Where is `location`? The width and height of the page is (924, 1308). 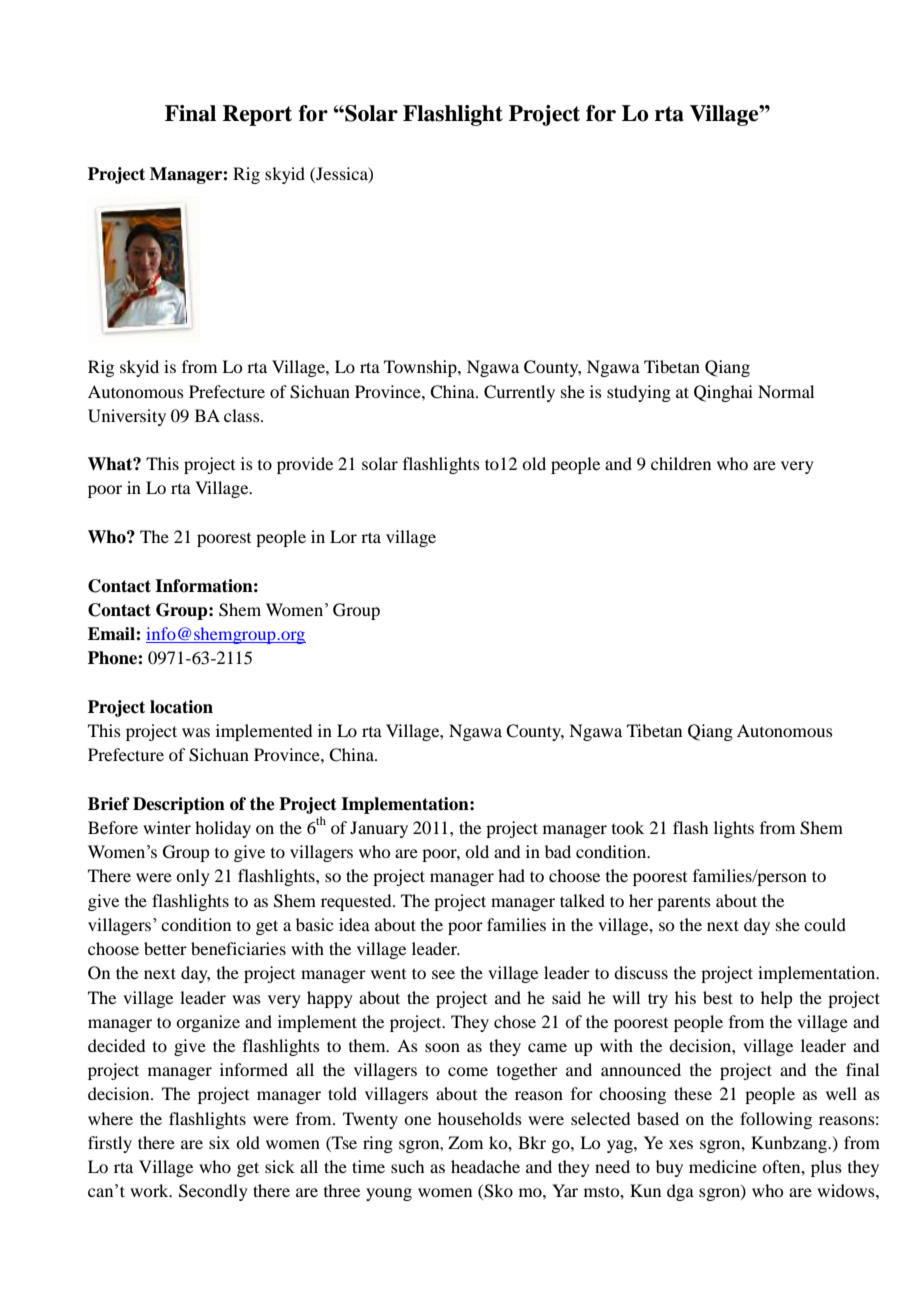 location is located at coordinates (181, 707).
